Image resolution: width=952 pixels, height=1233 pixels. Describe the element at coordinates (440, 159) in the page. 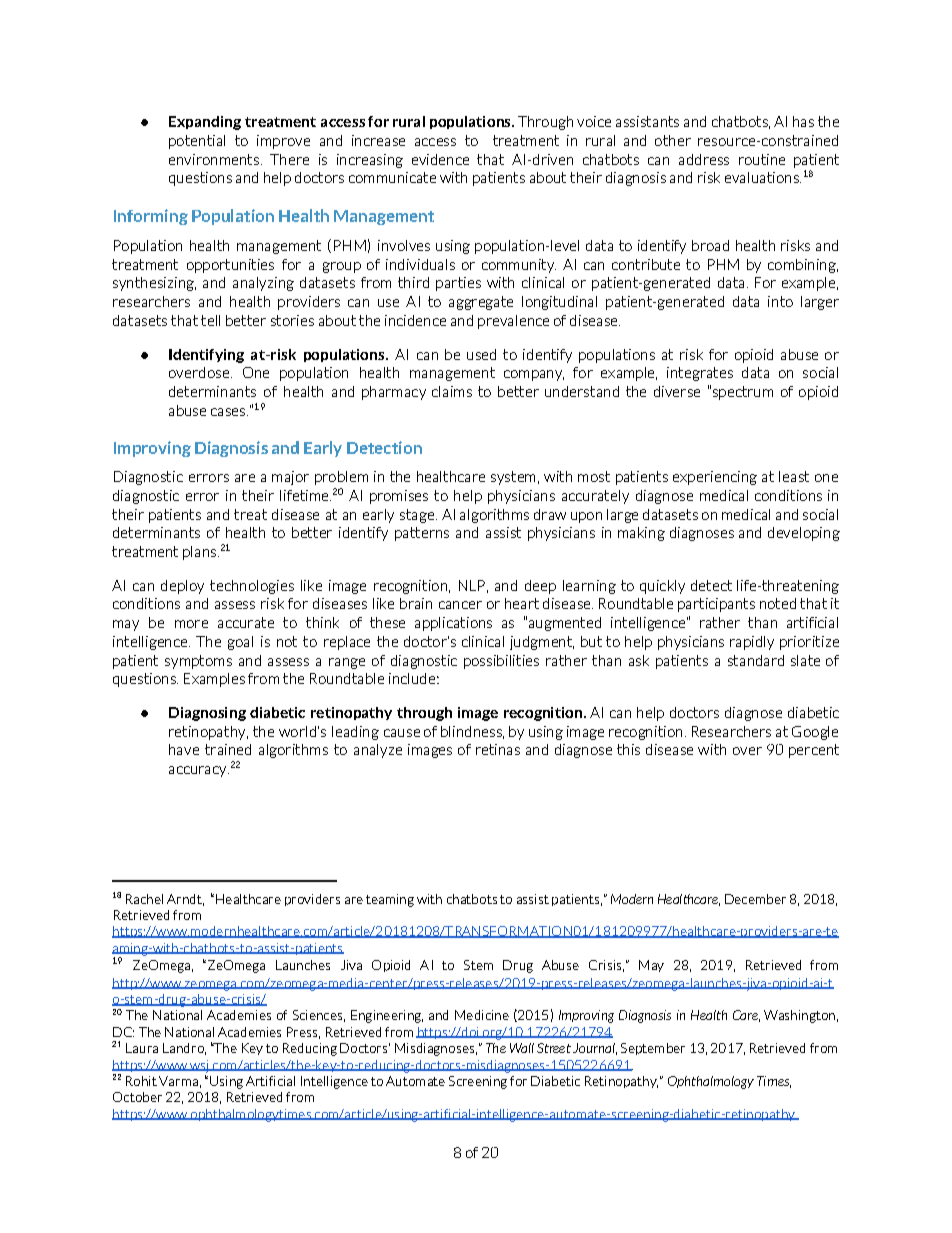

I see `evidence` at that location.
